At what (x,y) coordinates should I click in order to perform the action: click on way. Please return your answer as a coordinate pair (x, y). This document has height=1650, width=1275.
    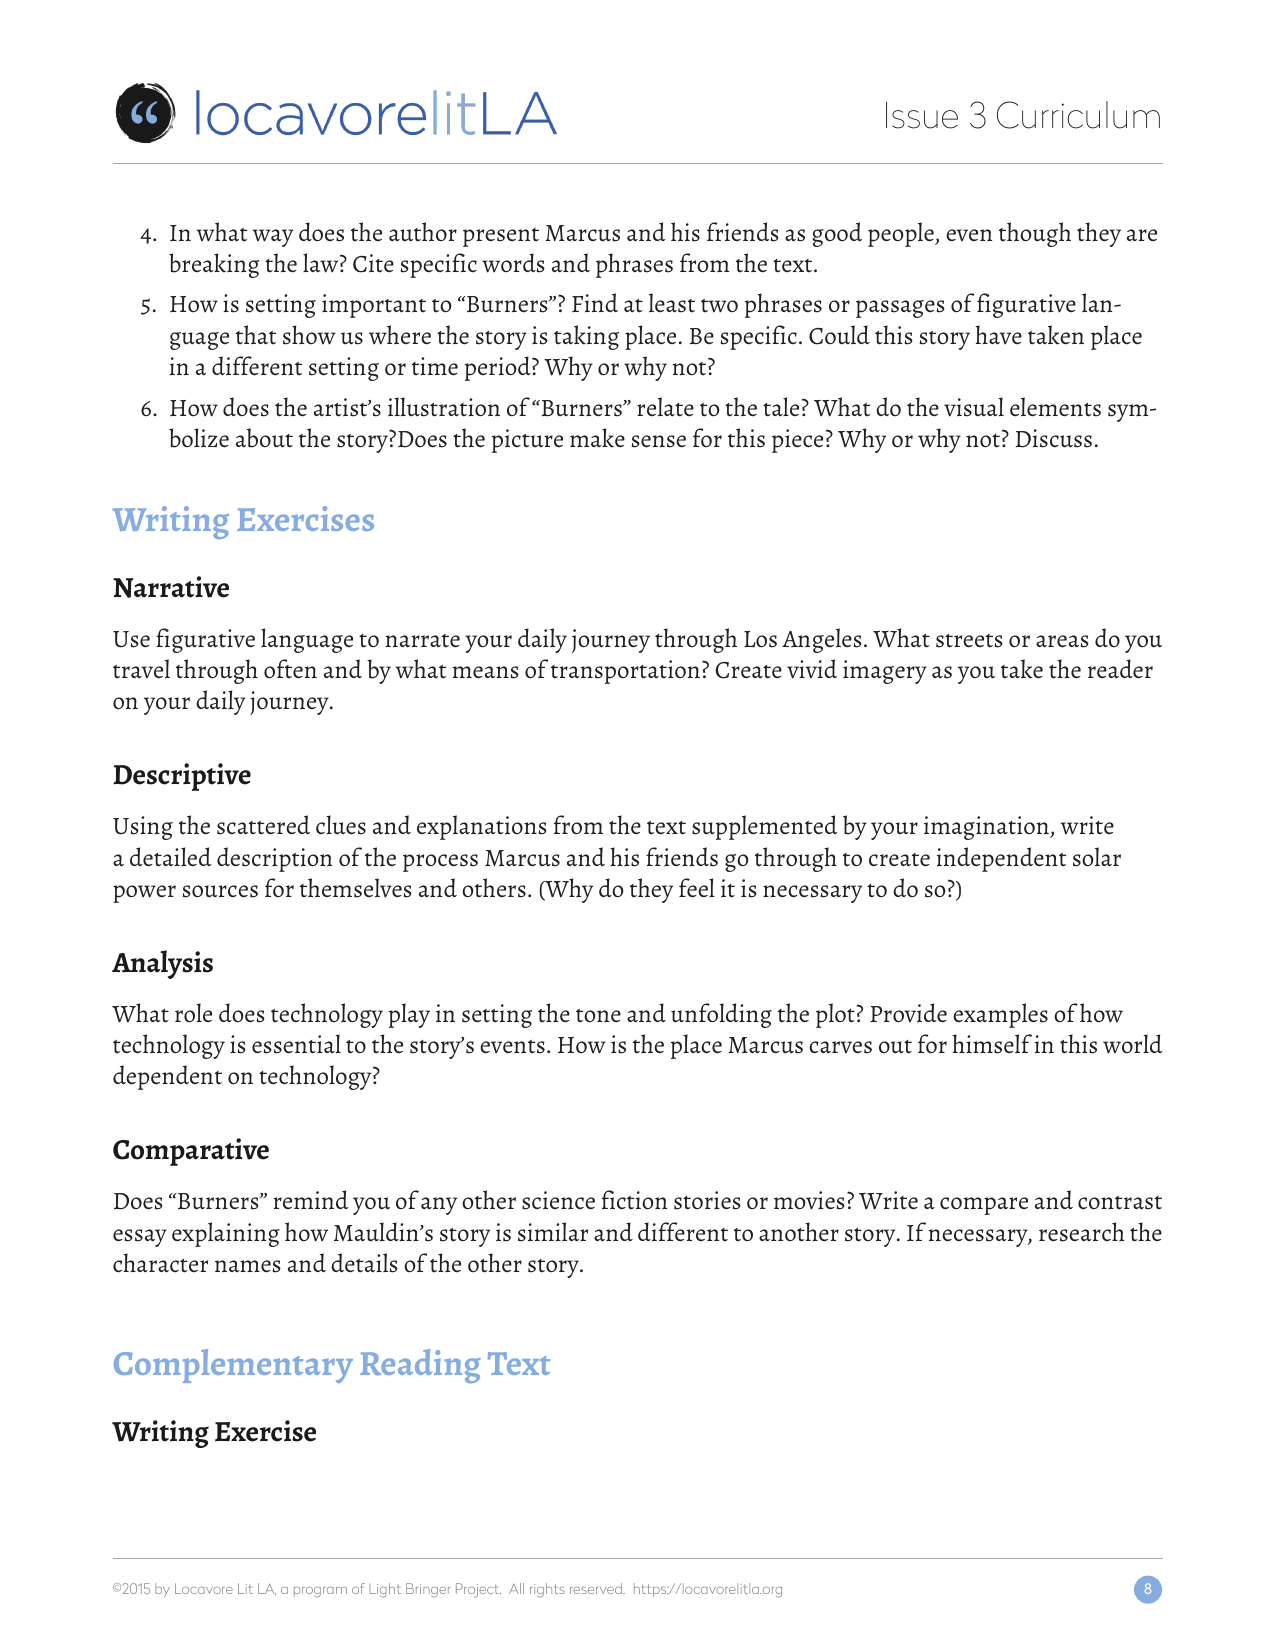
    Looking at the image, I should click on (273, 238).
